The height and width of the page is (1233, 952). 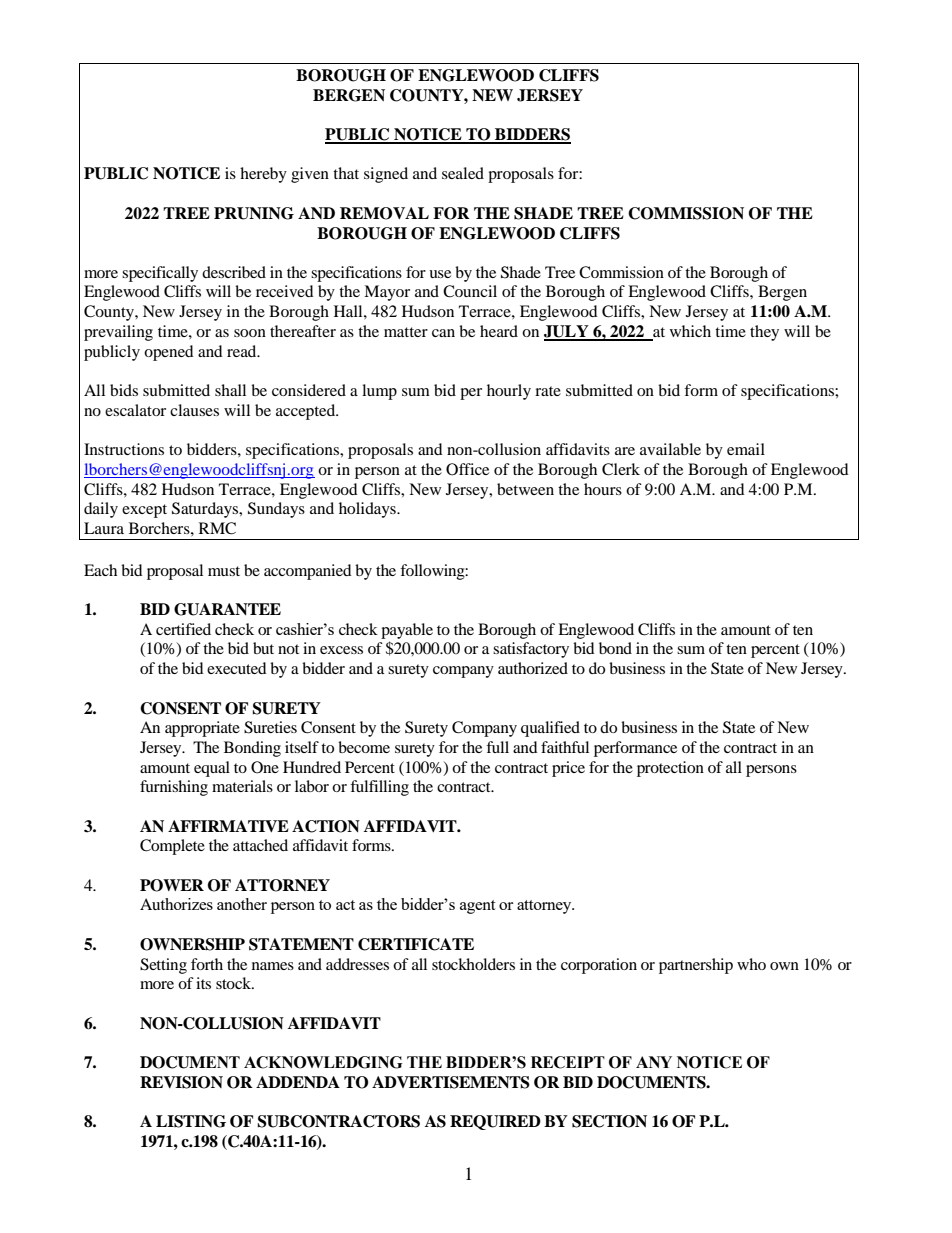 I want to click on protection, so click(x=670, y=769).
